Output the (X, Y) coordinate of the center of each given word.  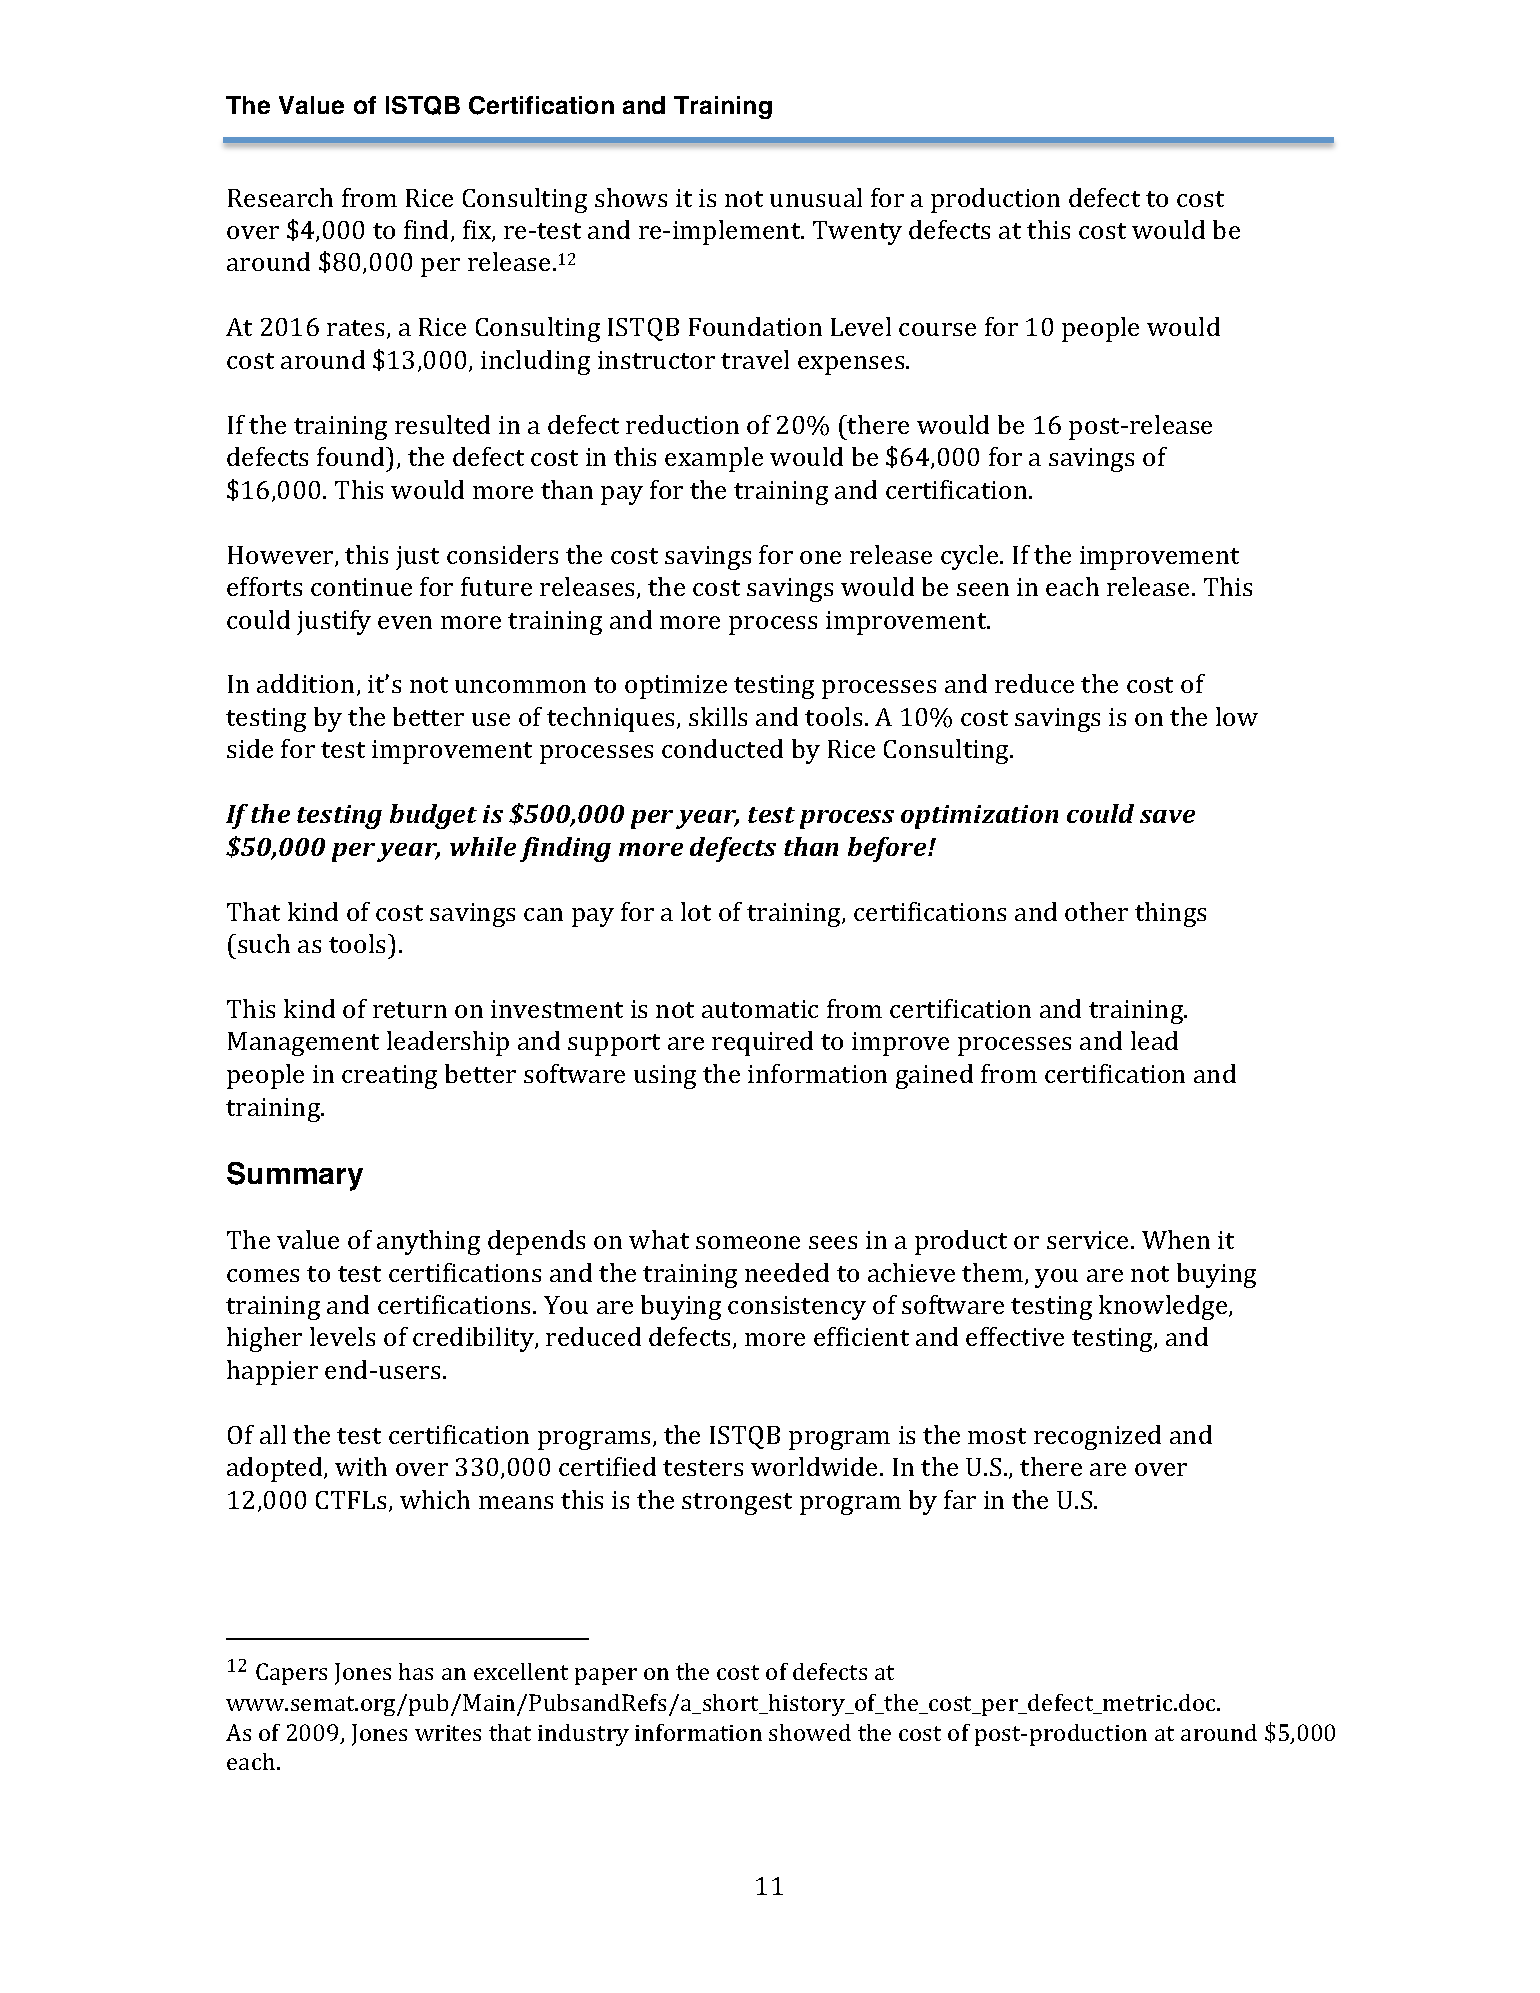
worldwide (816, 1466)
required (762, 1043)
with (361, 1466)
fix (478, 231)
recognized (1097, 1437)
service (1087, 1240)
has (416, 1671)
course (937, 329)
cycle (971, 557)
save (1167, 816)
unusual (816, 197)
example (714, 459)
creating (389, 1077)
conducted (722, 748)
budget (433, 816)
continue (361, 587)
